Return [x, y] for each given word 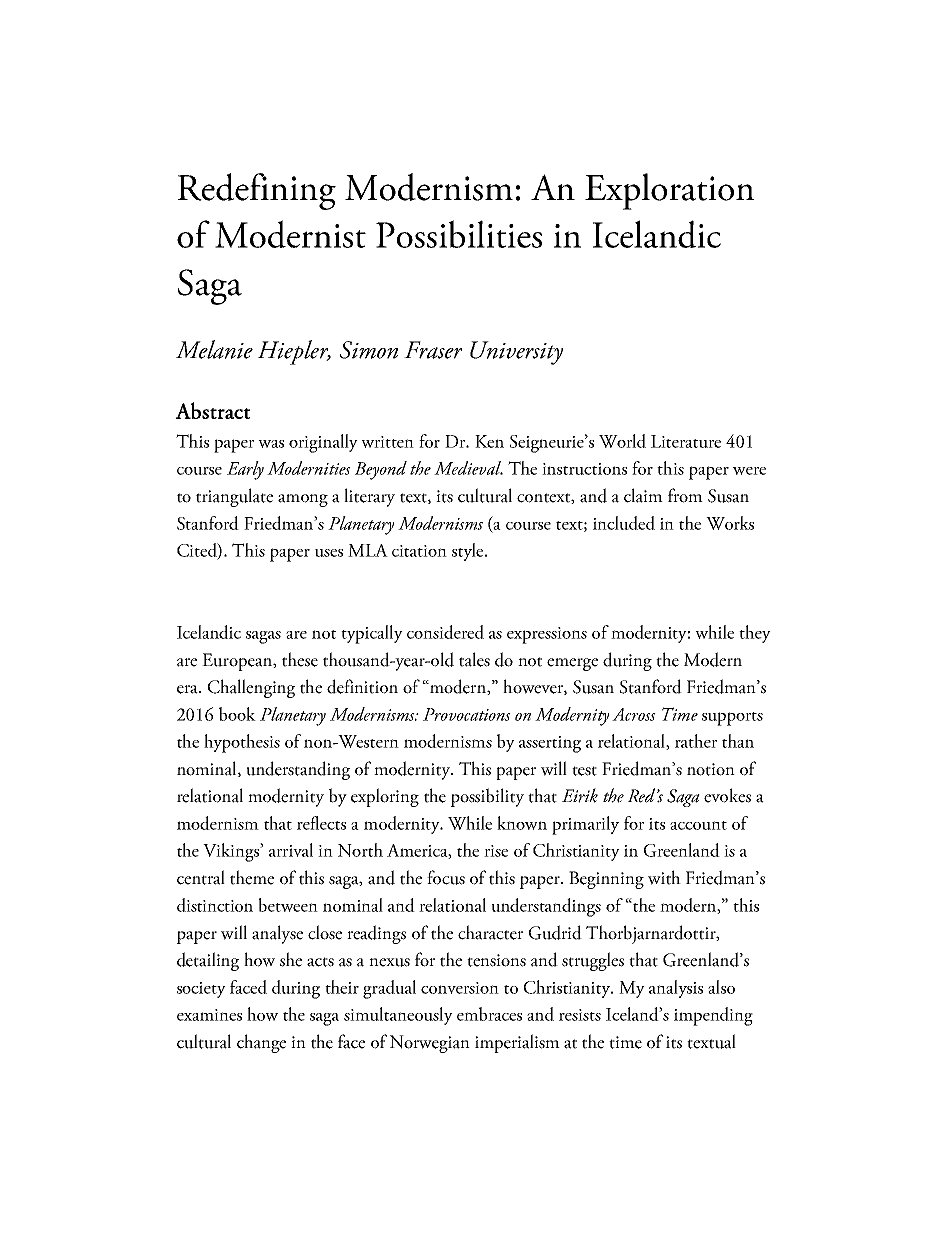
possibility [487, 797]
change [261, 1043]
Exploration [669, 191]
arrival [291, 850]
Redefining [257, 191]
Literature [686, 441]
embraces [489, 1014]
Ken [489, 441]
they [755, 634]
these [300, 659]
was [271, 444]
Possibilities [459, 234]
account [698, 825]
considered [445, 632]
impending [713, 1016]
